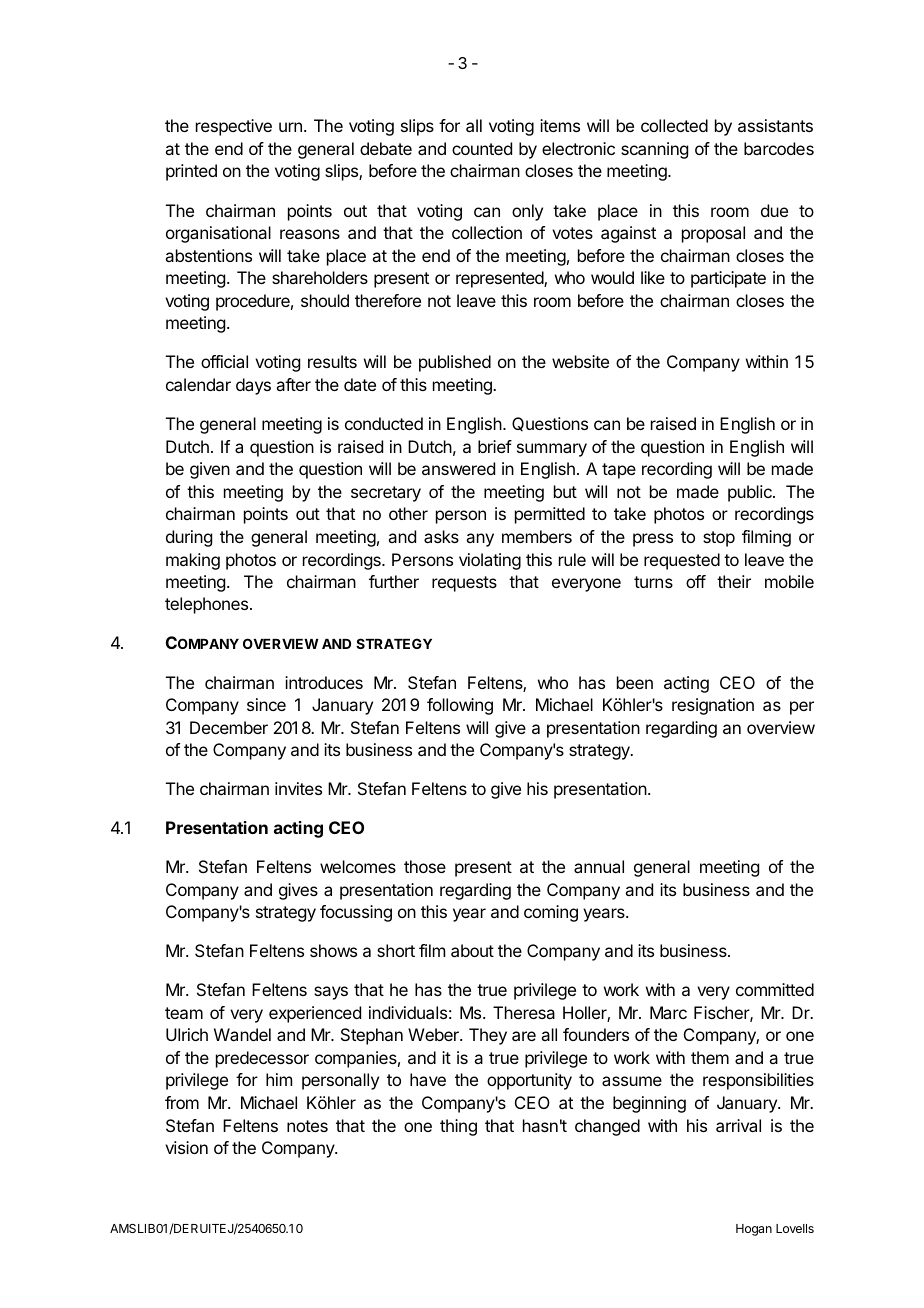 This page has width=924, height=1308. I want to click on resignation, so click(713, 706).
